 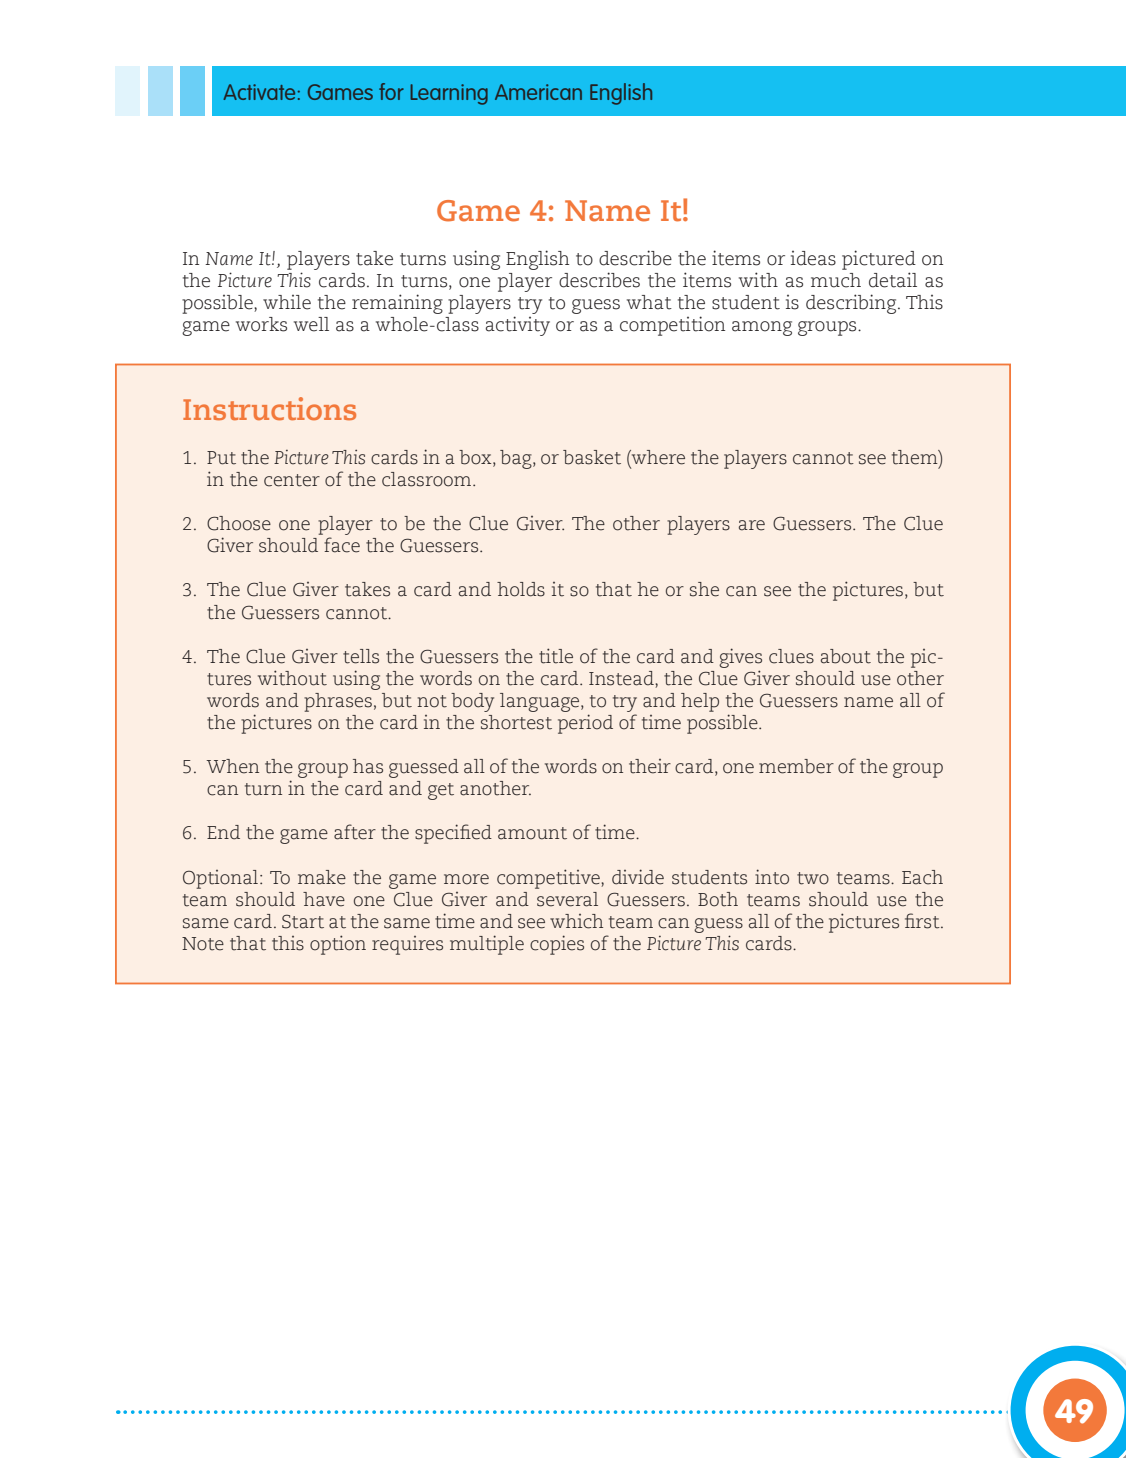 What do you see at coordinates (269, 408) in the image?
I see `Instructions` at bounding box center [269, 408].
